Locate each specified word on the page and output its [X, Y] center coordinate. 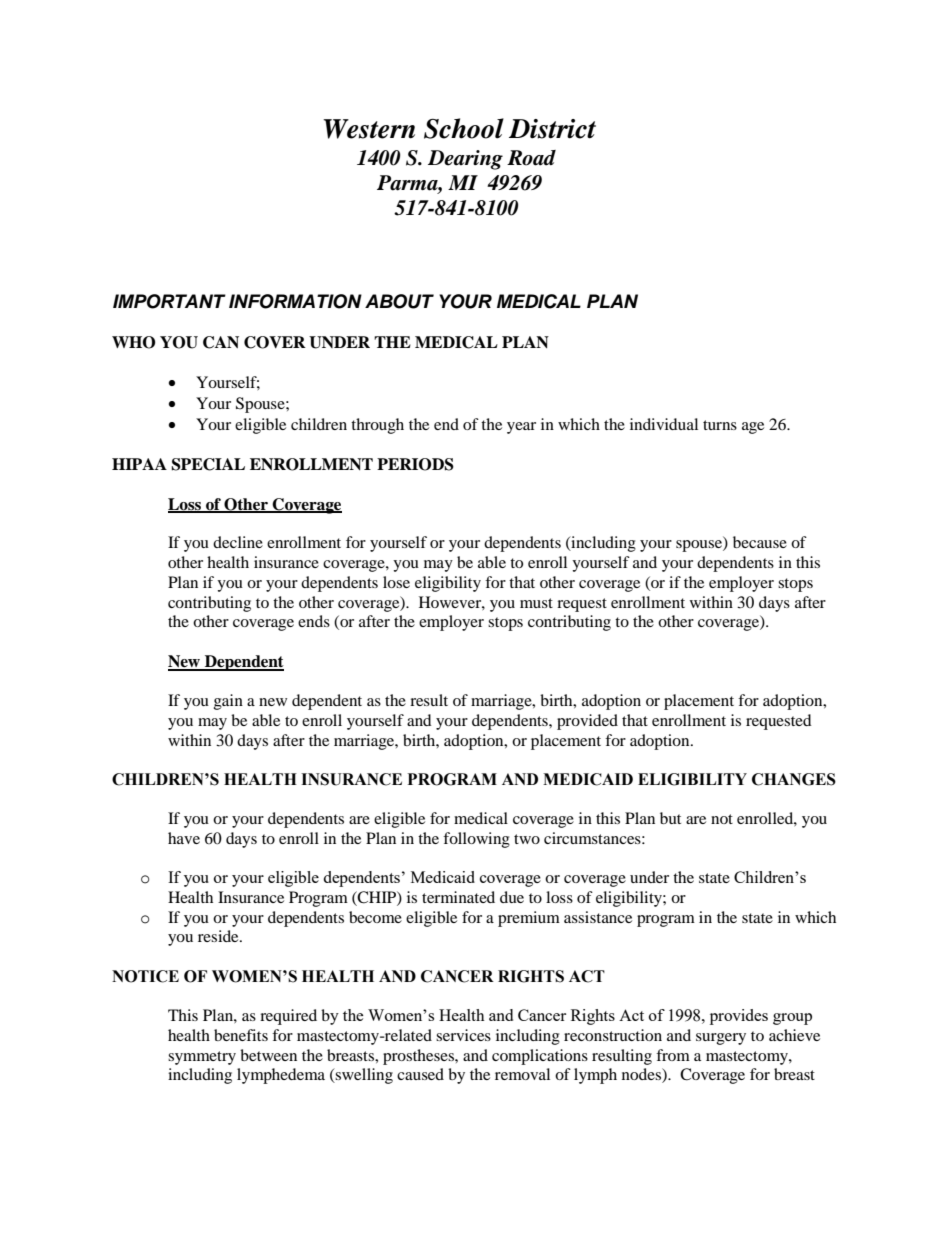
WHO [134, 342]
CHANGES [794, 779]
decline [238, 542]
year [521, 428]
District [552, 129]
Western [369, 129]
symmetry [202, 1058]
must [536, 603]
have [184, 838]
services [463, 1035]
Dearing [465, 160]
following [476, 840]
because [760, 542]
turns [720, 425]
